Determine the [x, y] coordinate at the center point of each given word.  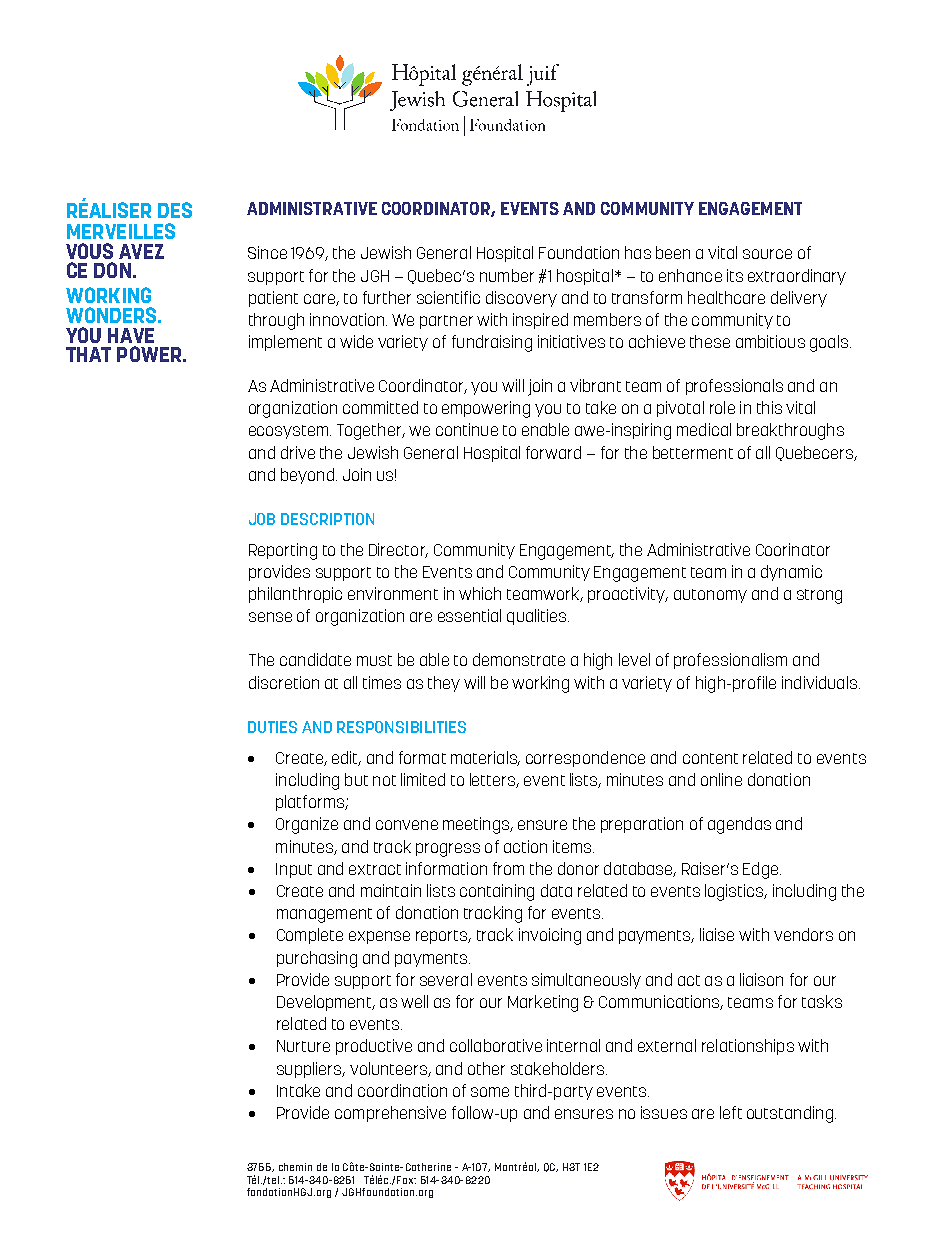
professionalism [730, 661]
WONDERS [112, 315]
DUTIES [272, 727]
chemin [295, 1167]
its [735, 275]
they [444, 684]
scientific [448, 297]
